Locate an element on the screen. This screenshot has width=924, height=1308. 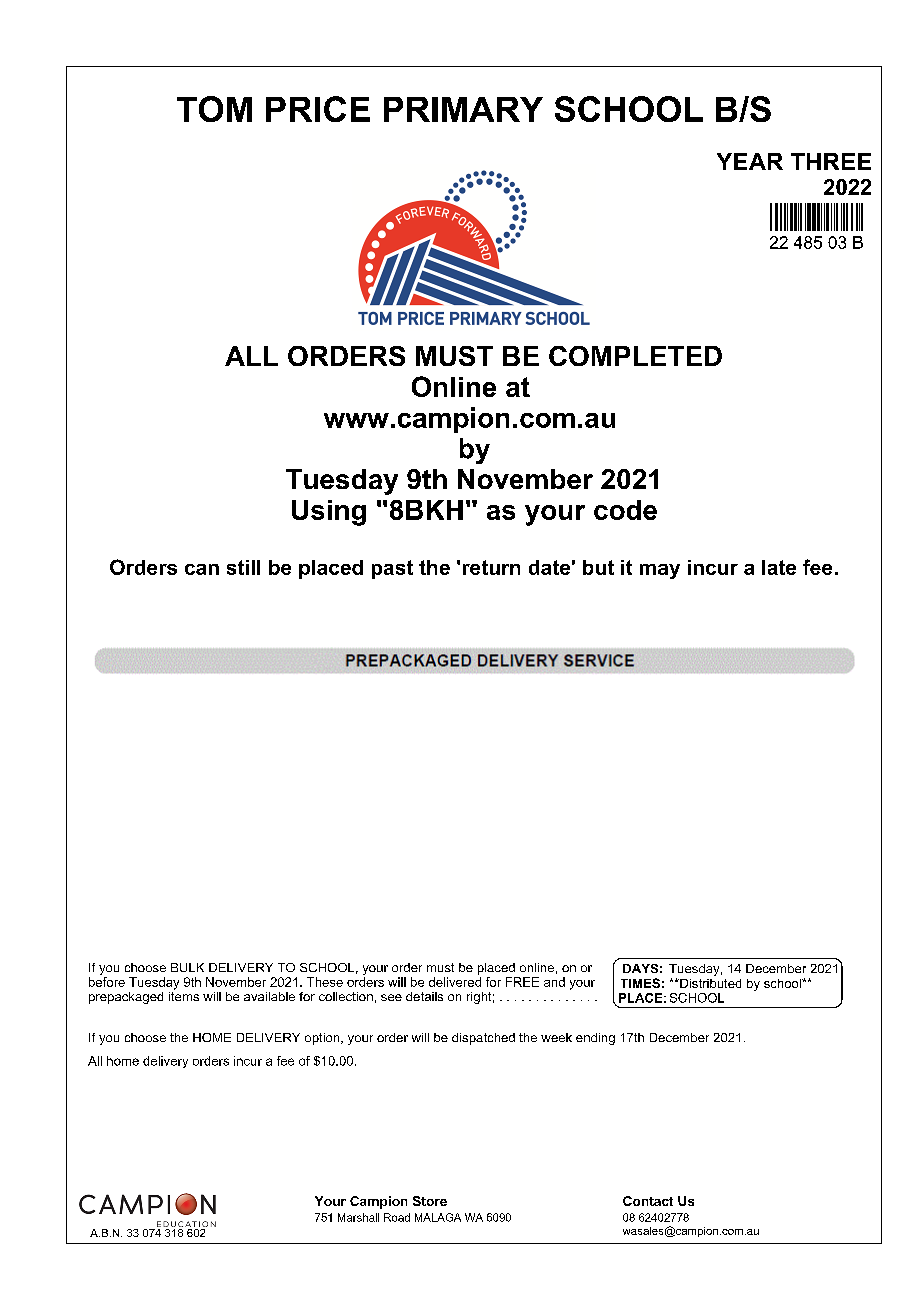
YEAR is located at coordinates (750, 161).
